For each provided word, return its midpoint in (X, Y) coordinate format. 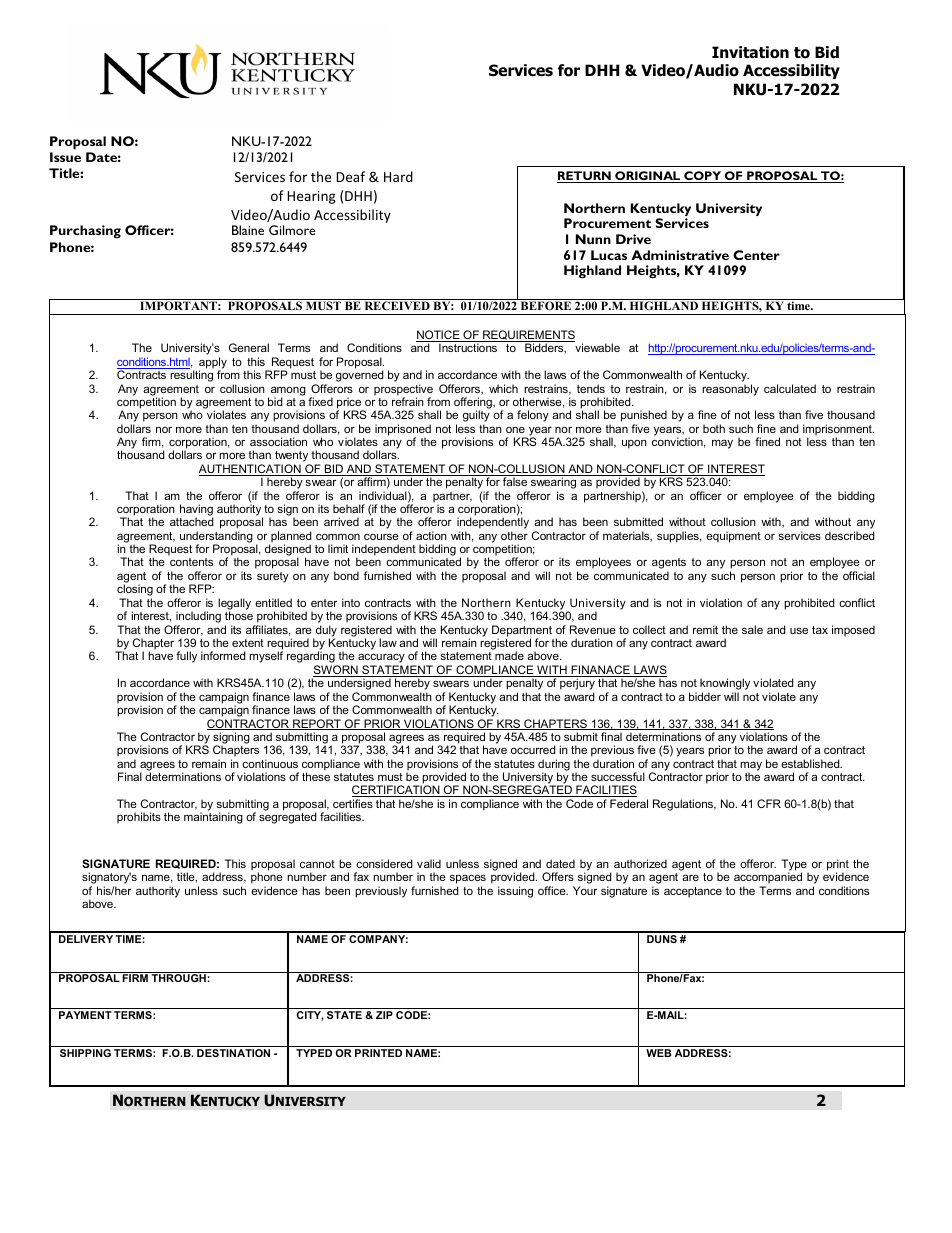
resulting (191, 376)
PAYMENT (85, 1015)
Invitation (750, 52)
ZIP (384, 1015)
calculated (790, 388)
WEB (659, 1053)
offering (474, 404)
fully (186, 657)
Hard (398, 176)
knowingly (725, 685)
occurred (533, 749)
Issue (65, 157)
